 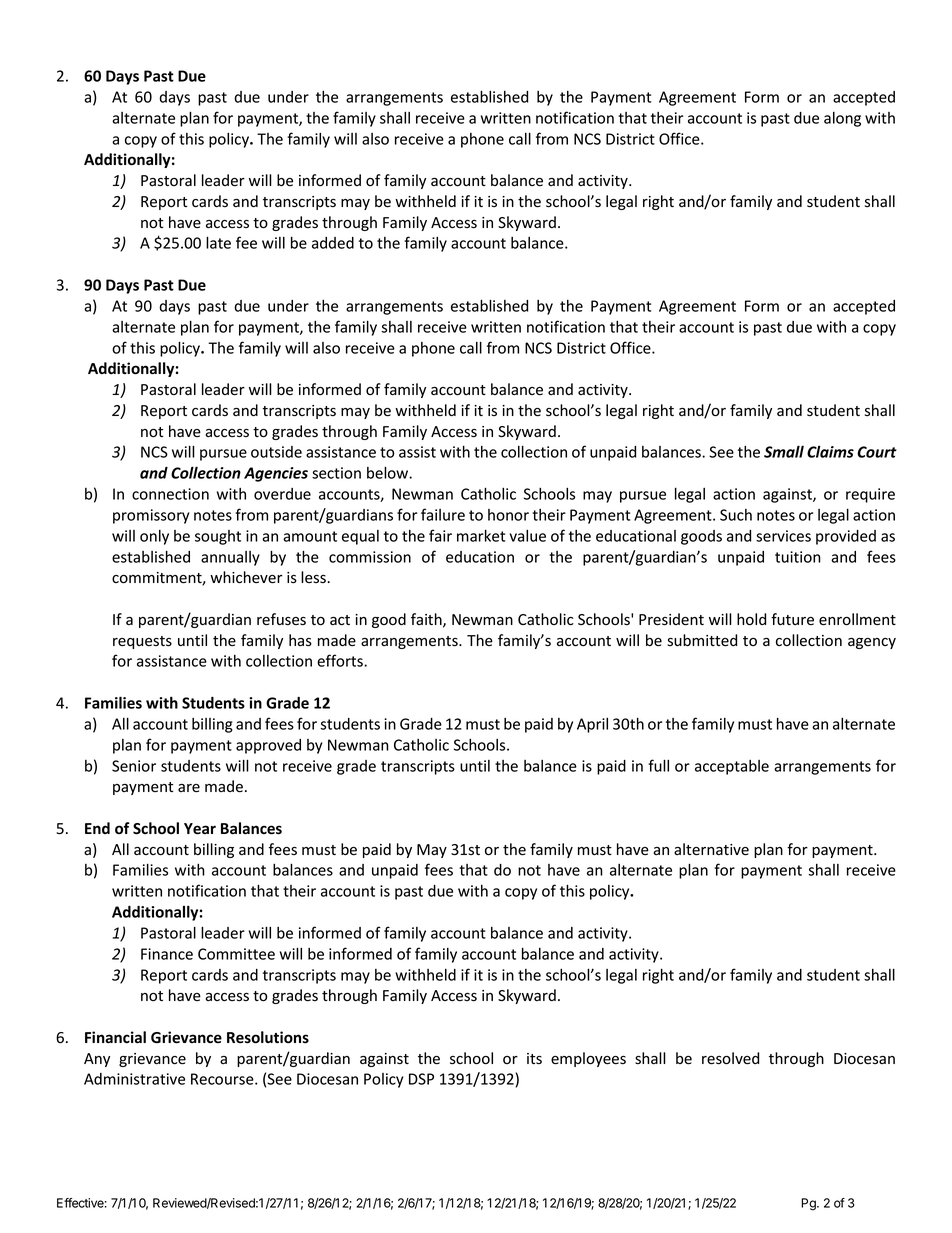 I want to click on along, so click(x=842, y=119).
